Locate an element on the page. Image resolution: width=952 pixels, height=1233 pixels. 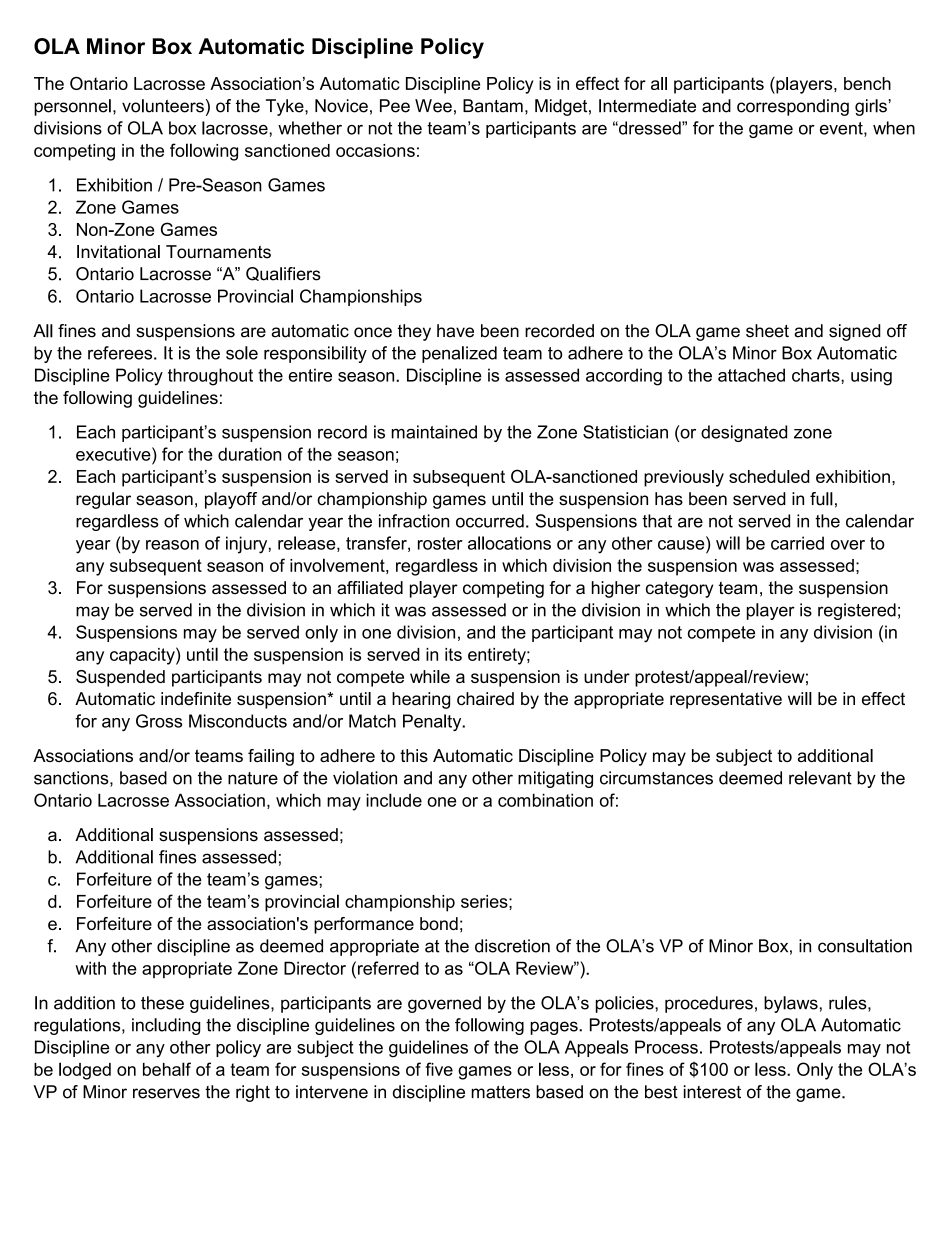
Bantam is located at coordinates (493, 106).
